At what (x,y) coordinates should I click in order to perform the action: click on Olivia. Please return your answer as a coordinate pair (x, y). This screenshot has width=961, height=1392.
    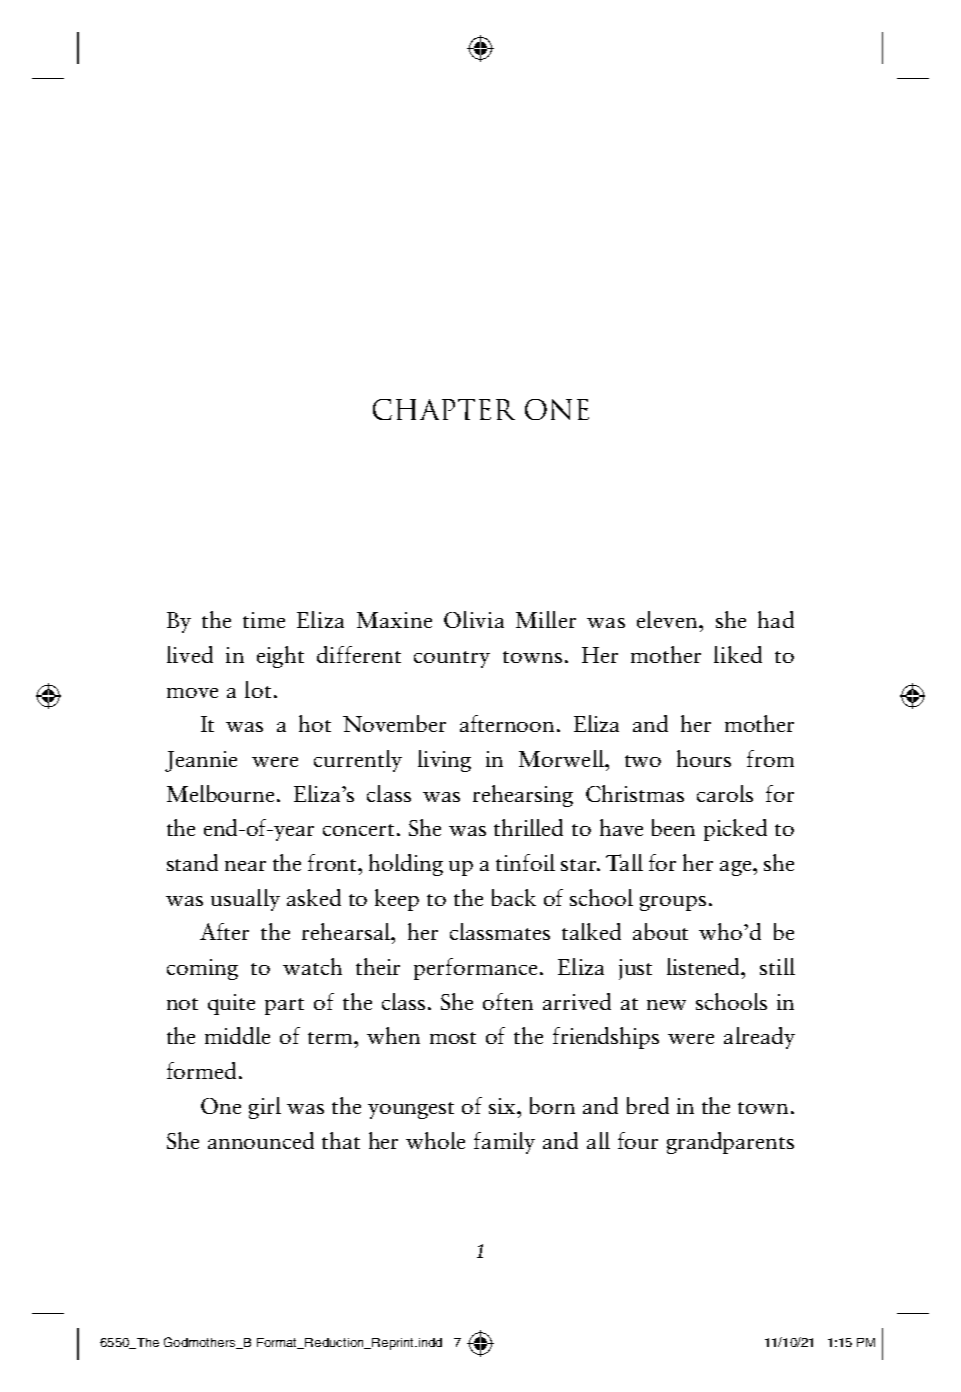
    Looking at the image, I should click on (474, 619).
